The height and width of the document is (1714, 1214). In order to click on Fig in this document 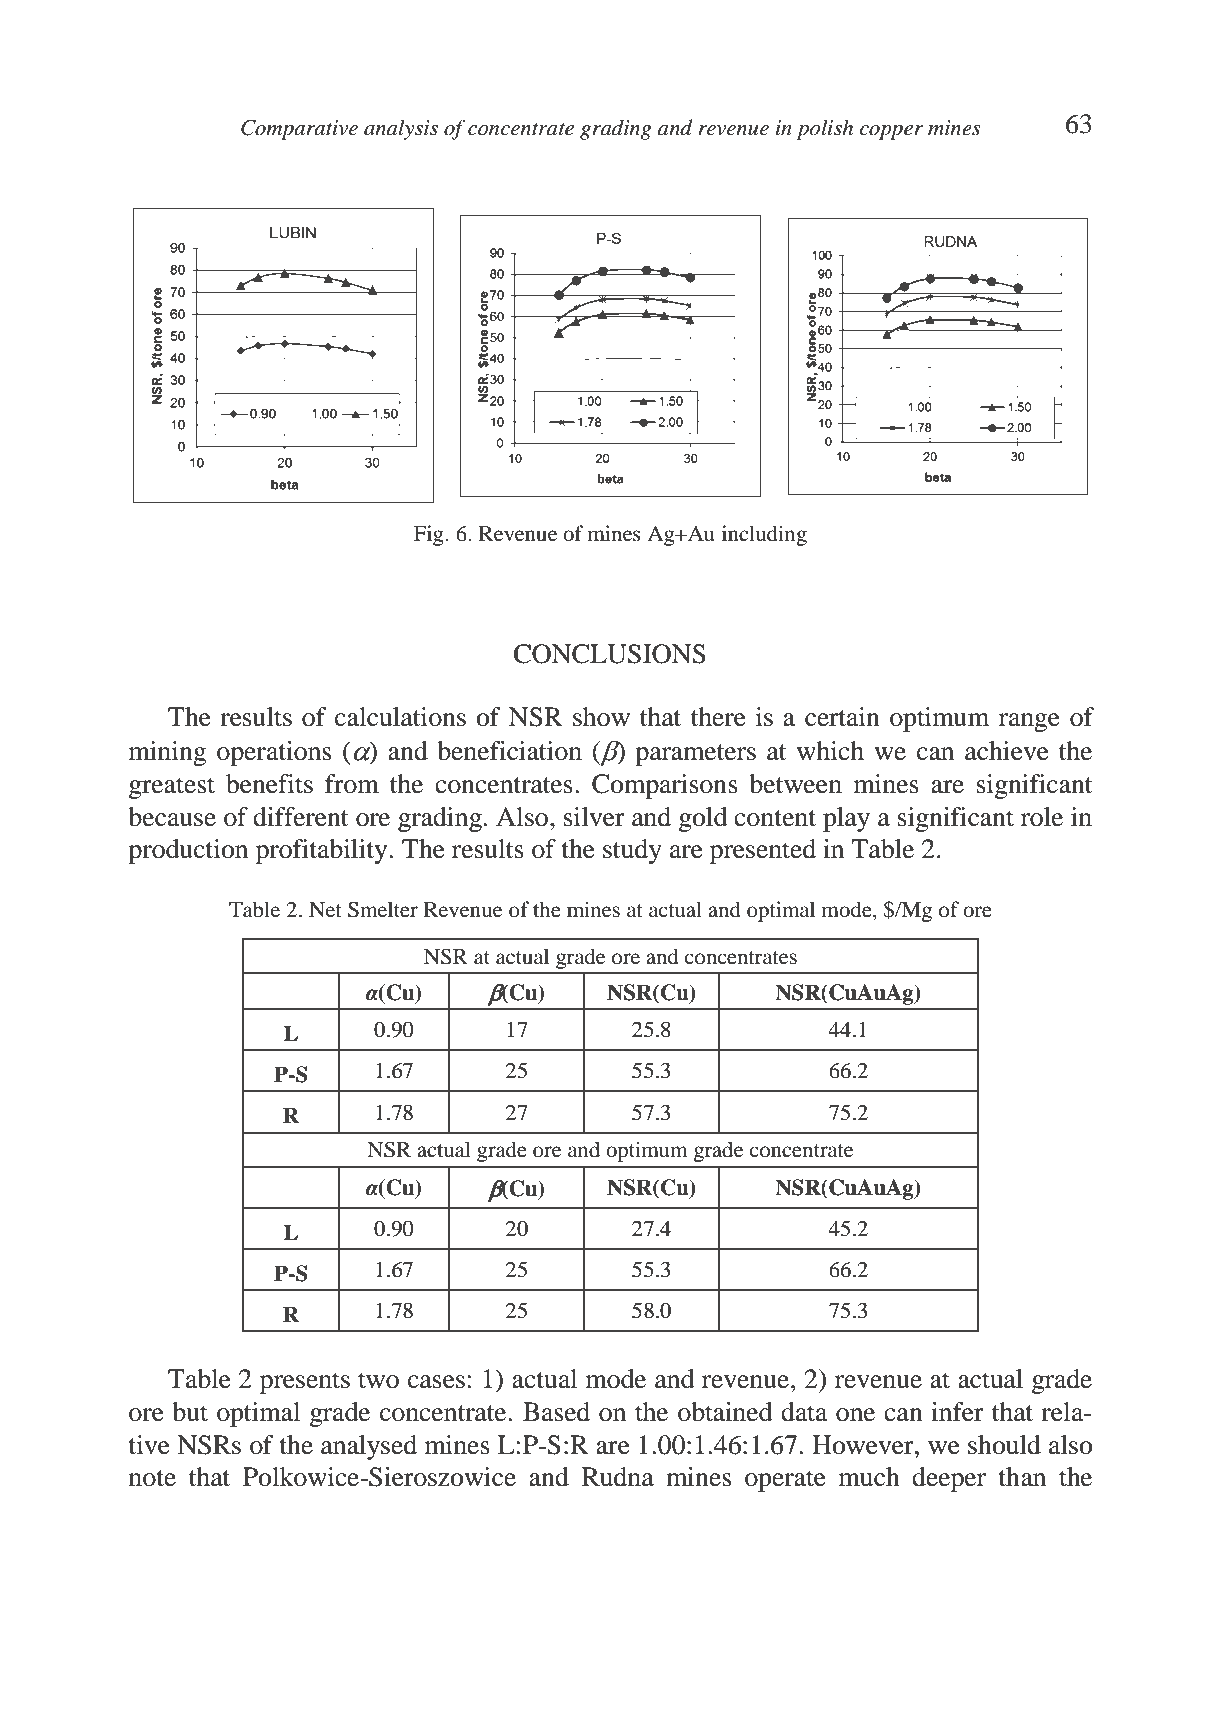, I will do `click(430, 535)`.
